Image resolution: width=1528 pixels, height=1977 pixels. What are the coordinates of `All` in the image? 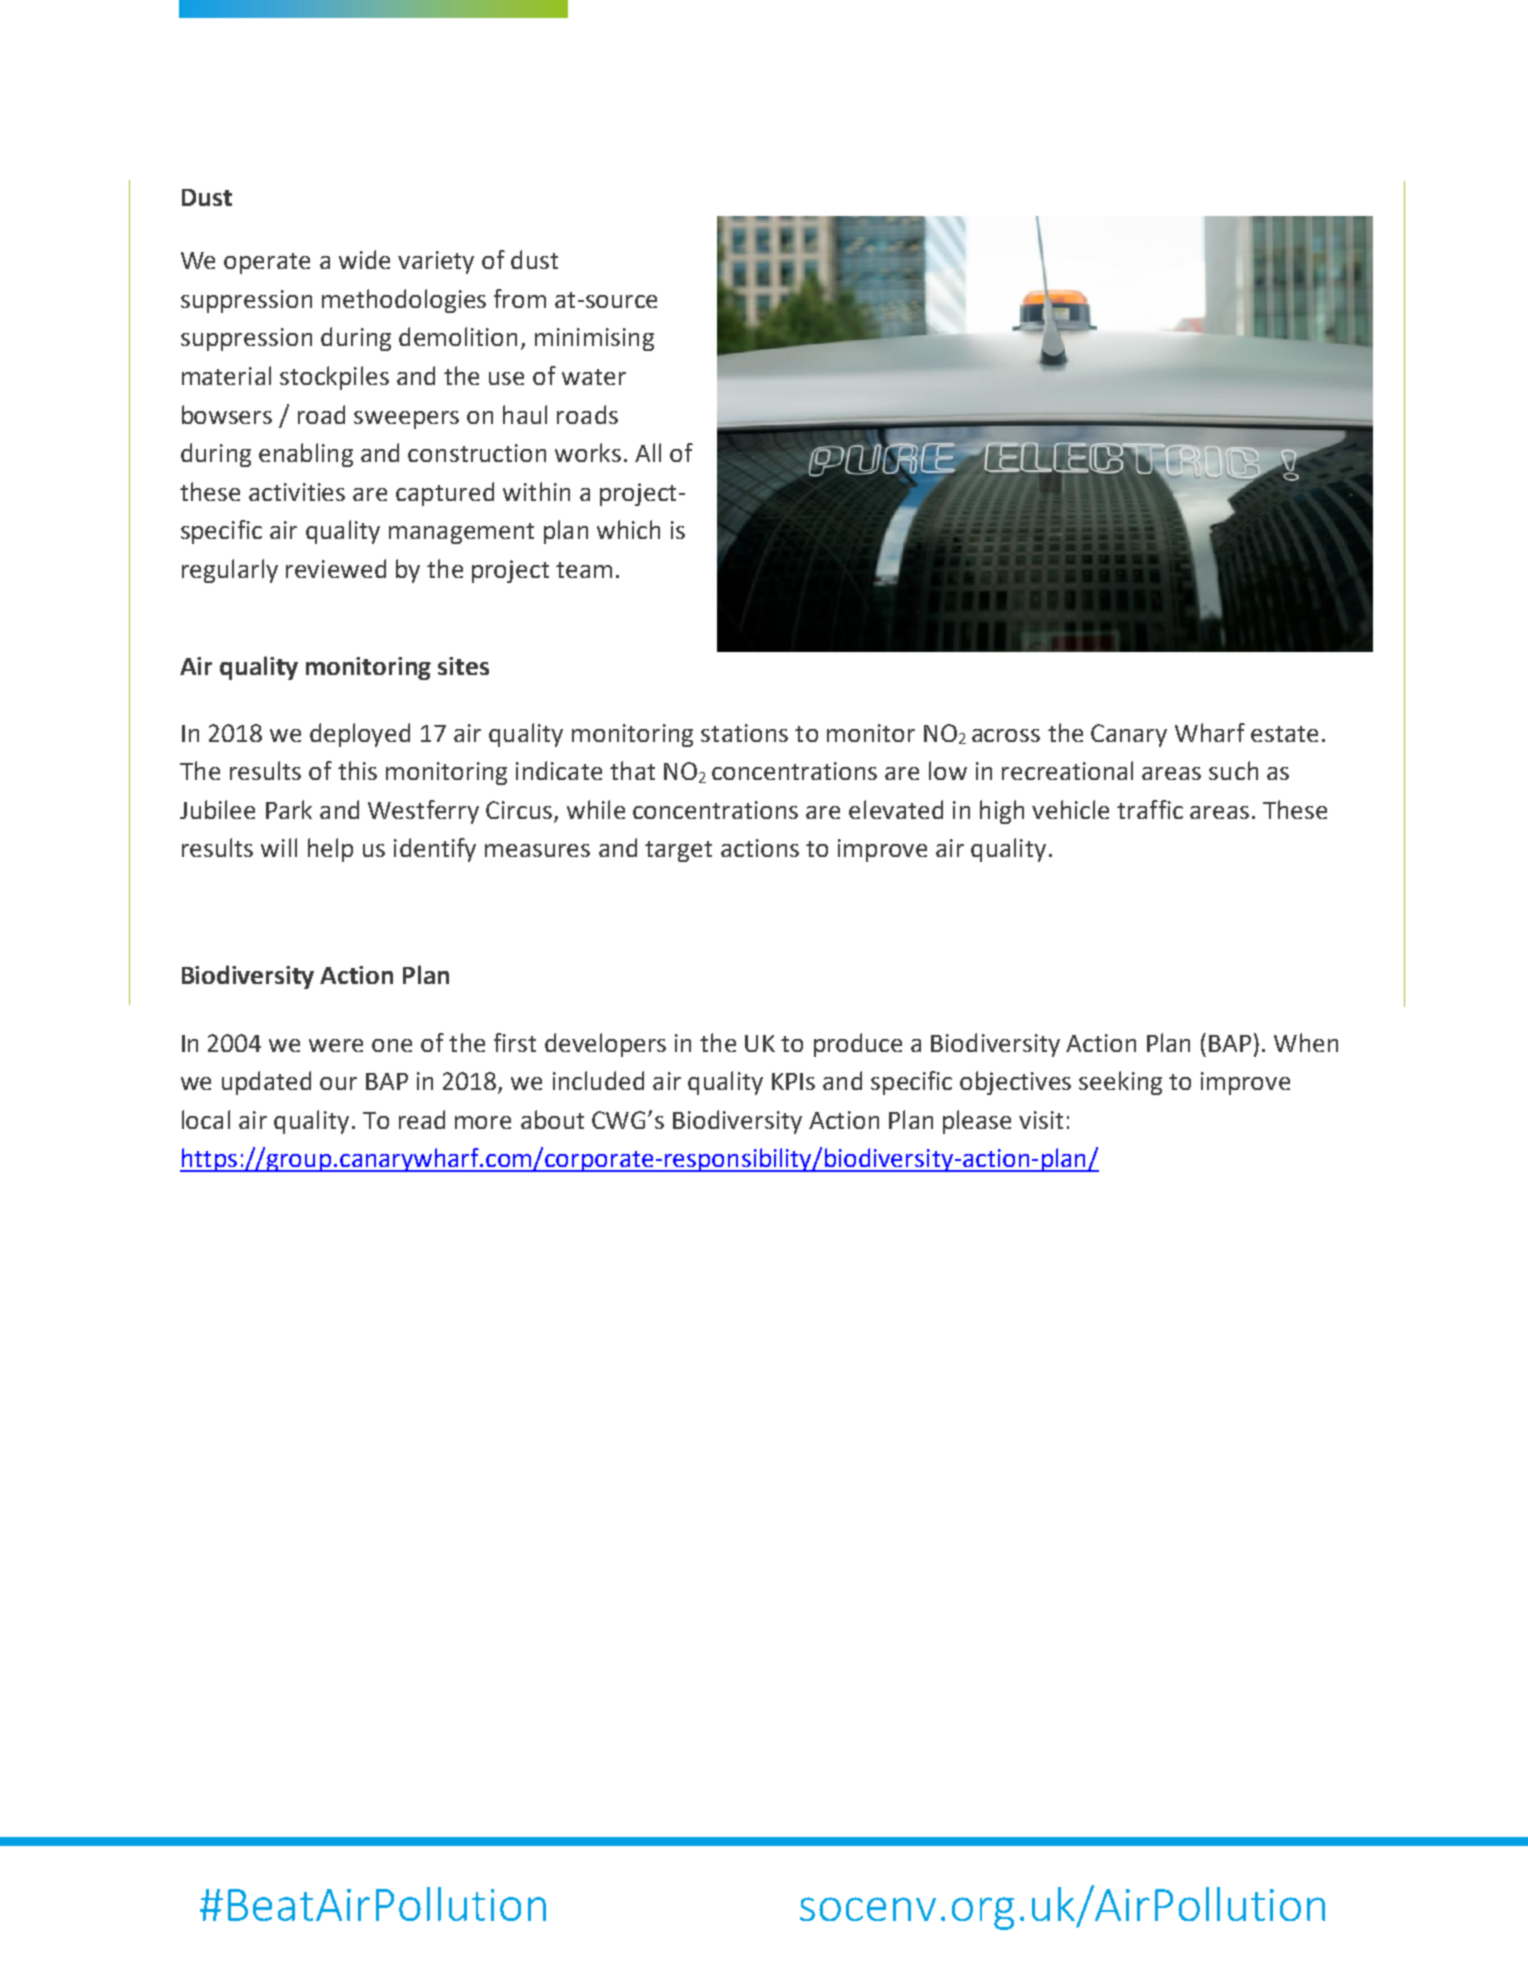 It's located at (648, 452).
